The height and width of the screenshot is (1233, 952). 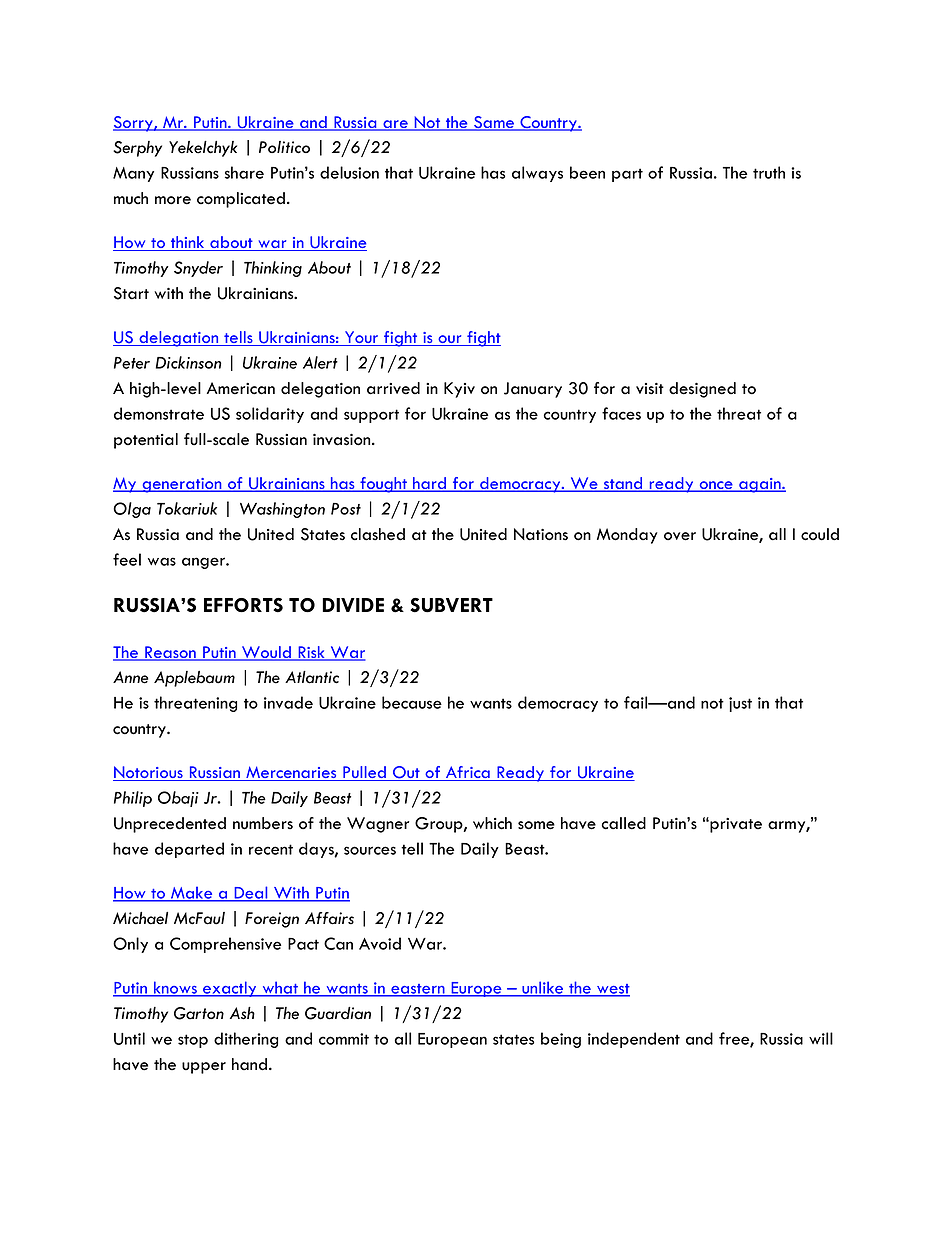 What do you see at coordinates (429, 484) in the screenshot?
I see `hard` at bounding box center [429, 484].
